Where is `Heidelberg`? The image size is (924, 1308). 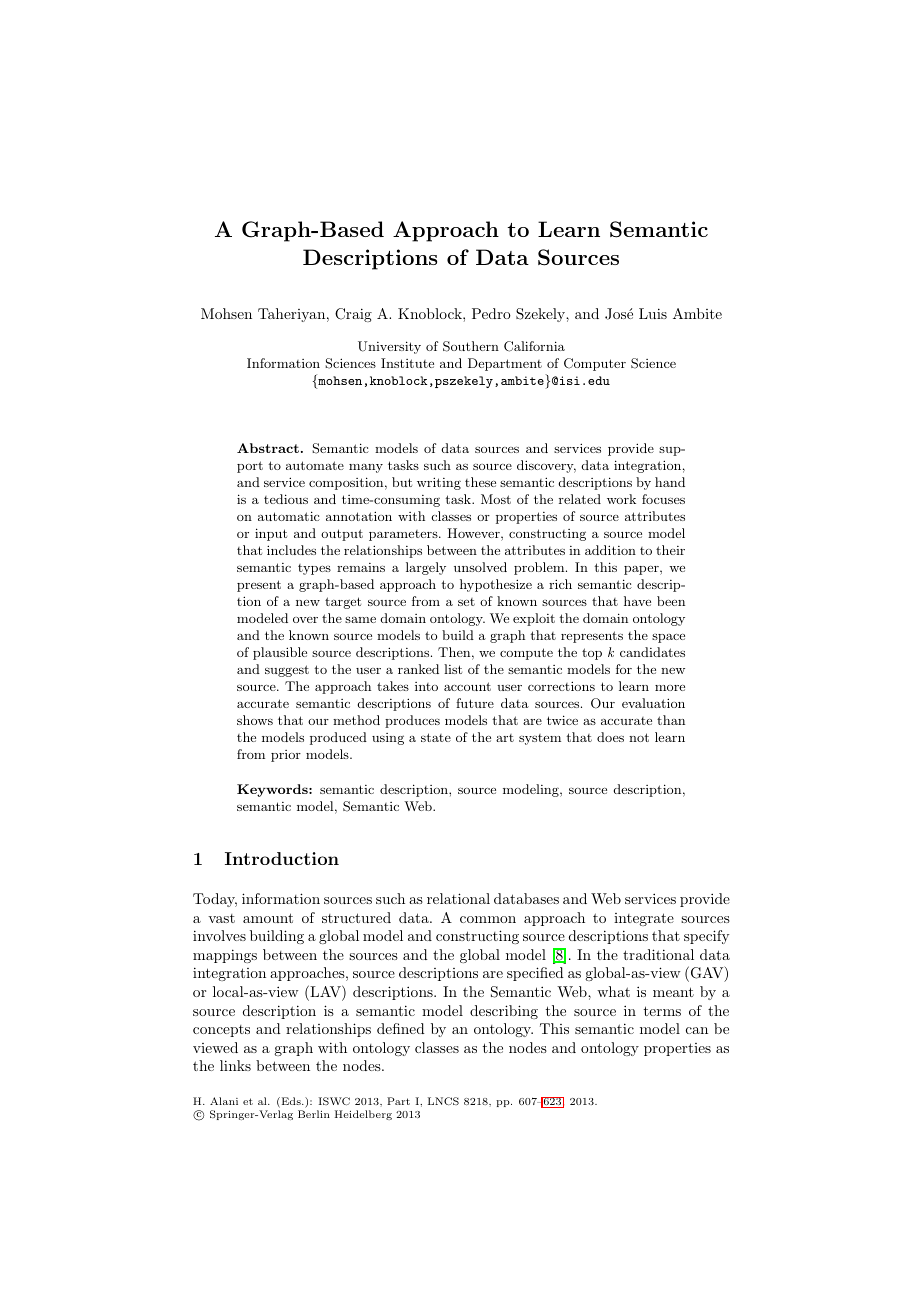
Heidelberg is located at coordinates (363, 1115).
